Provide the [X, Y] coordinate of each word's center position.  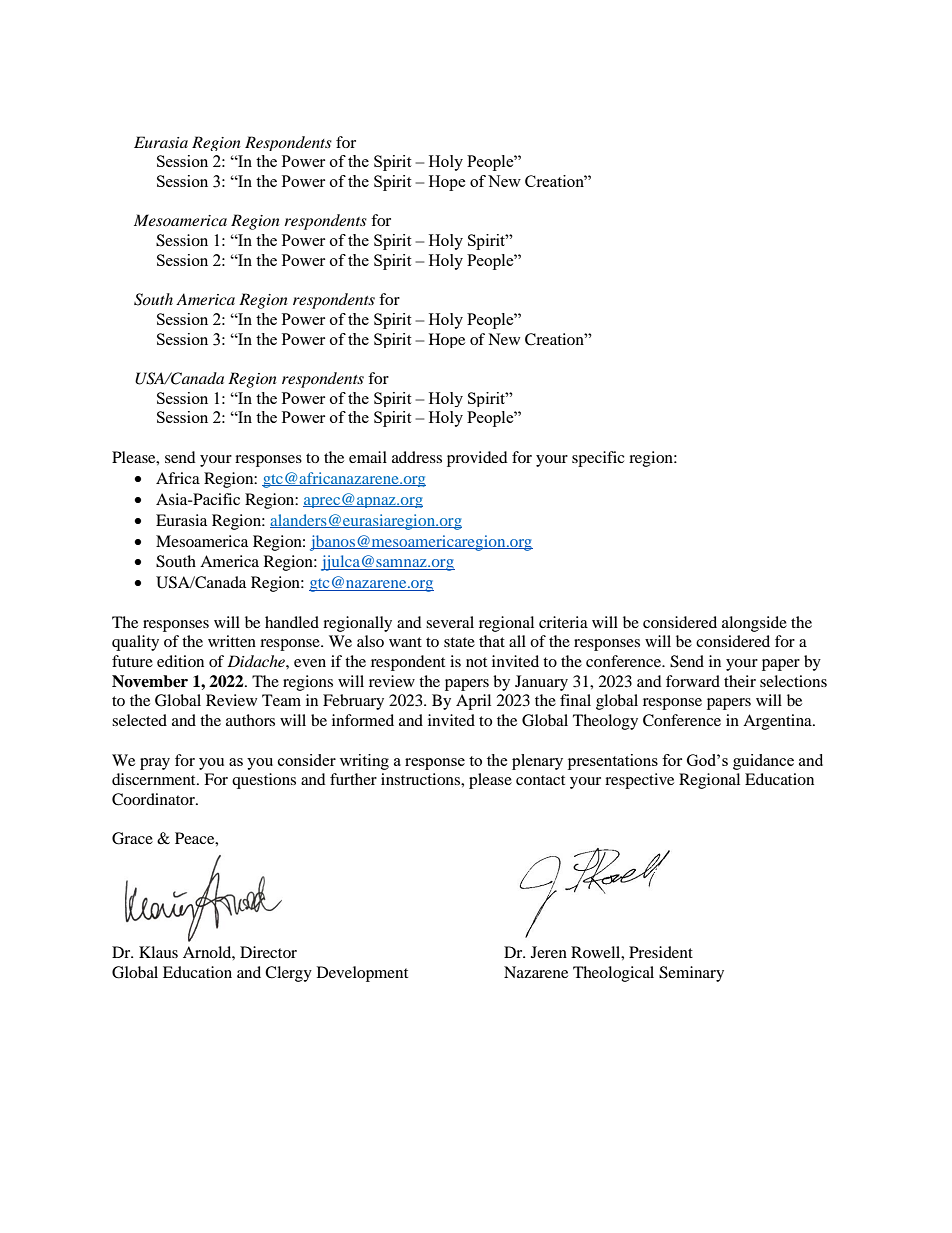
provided [477, 459]
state [459, 642]
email [368, 457]
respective [639, 781]
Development [362, 974]
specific [598, 459]
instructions [421, 779]
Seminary [691, 974]
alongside [754, 624]
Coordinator [154, 799]
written [232, 641]
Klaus [158, 952]
